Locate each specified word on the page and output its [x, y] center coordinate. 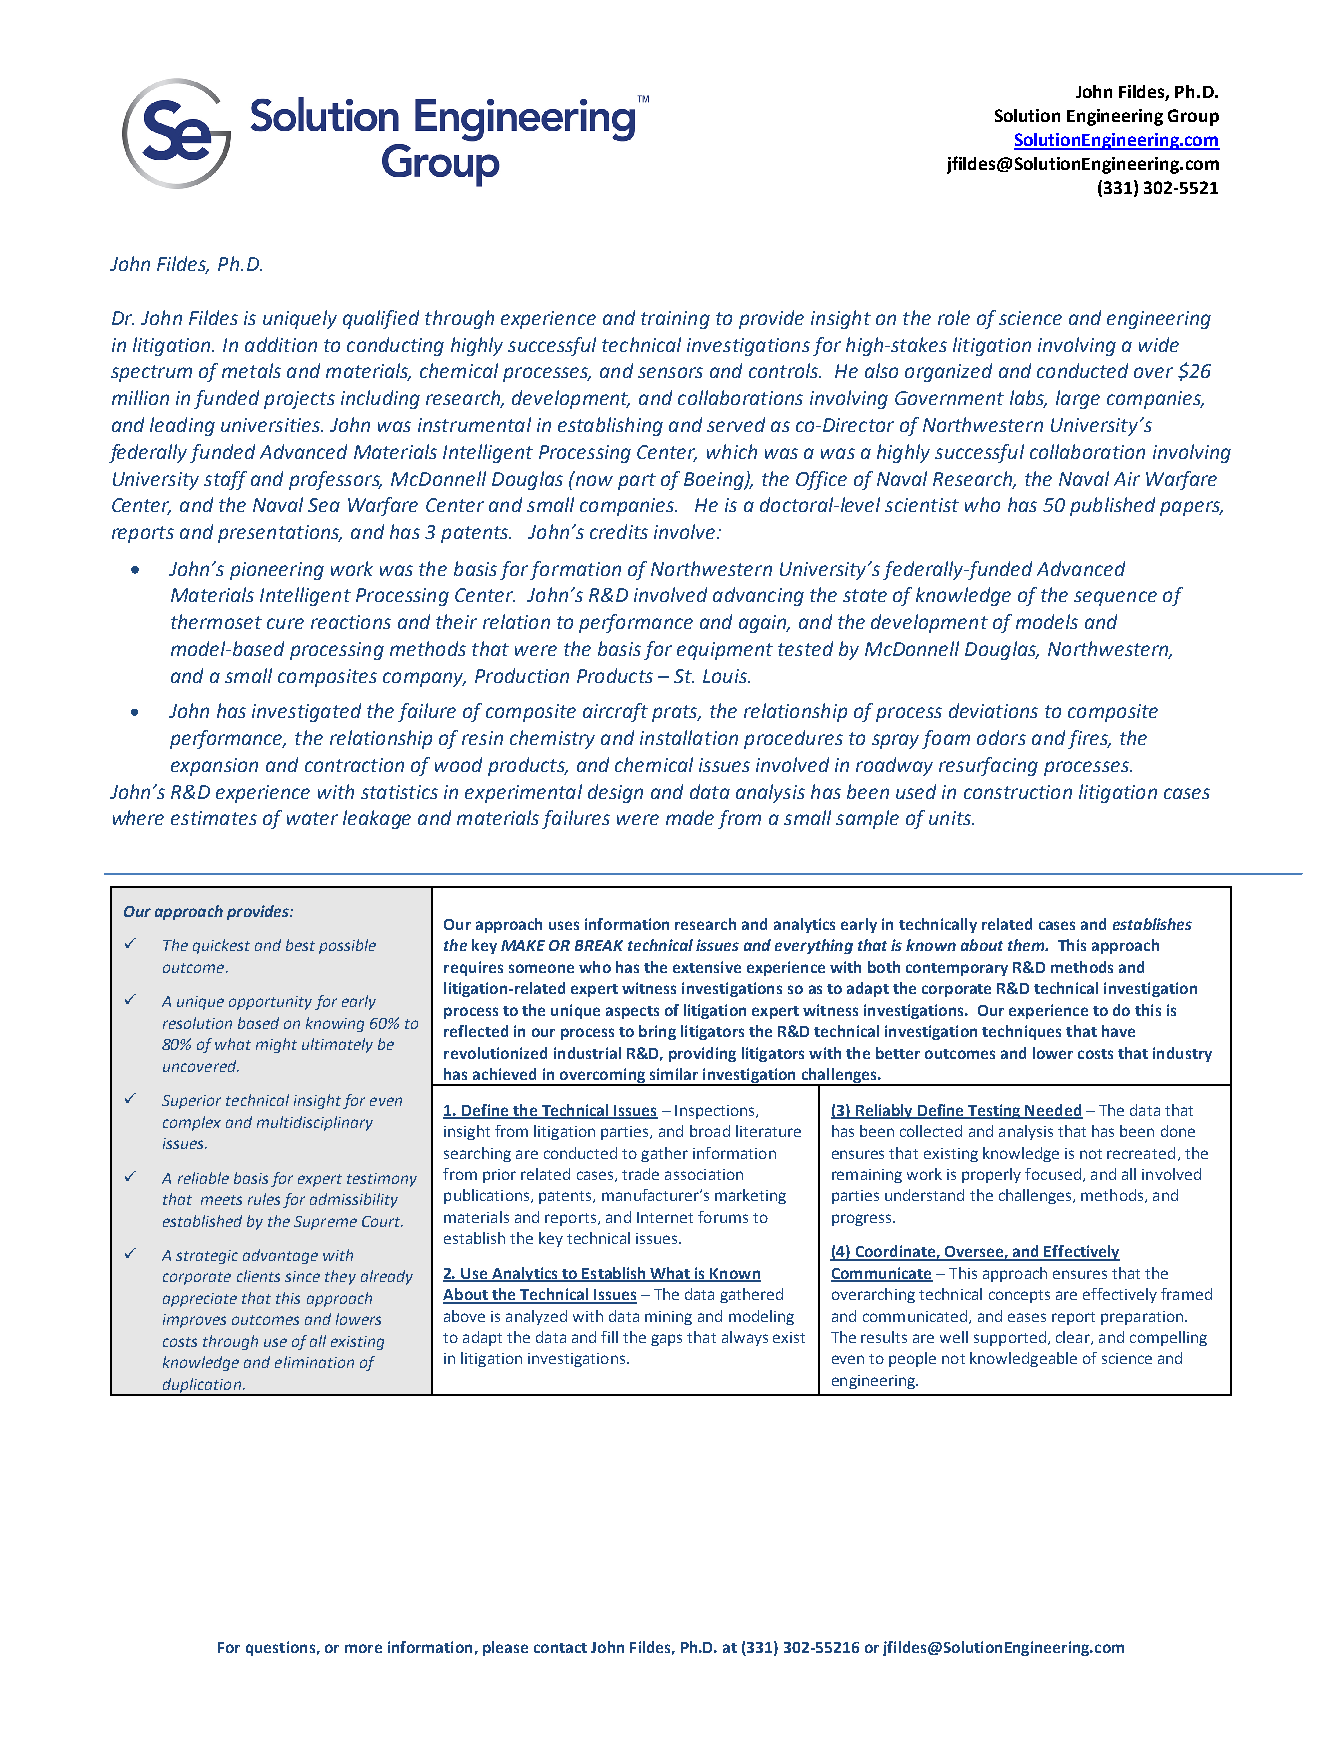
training [675, 320]
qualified [381, 319]
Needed [1053, 1111]
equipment [725, 651]
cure [285, 623]
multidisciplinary [315, 1123]
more [363, 1648]
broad [710, 1131]
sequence [1115, 598]
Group [1193, 117]
